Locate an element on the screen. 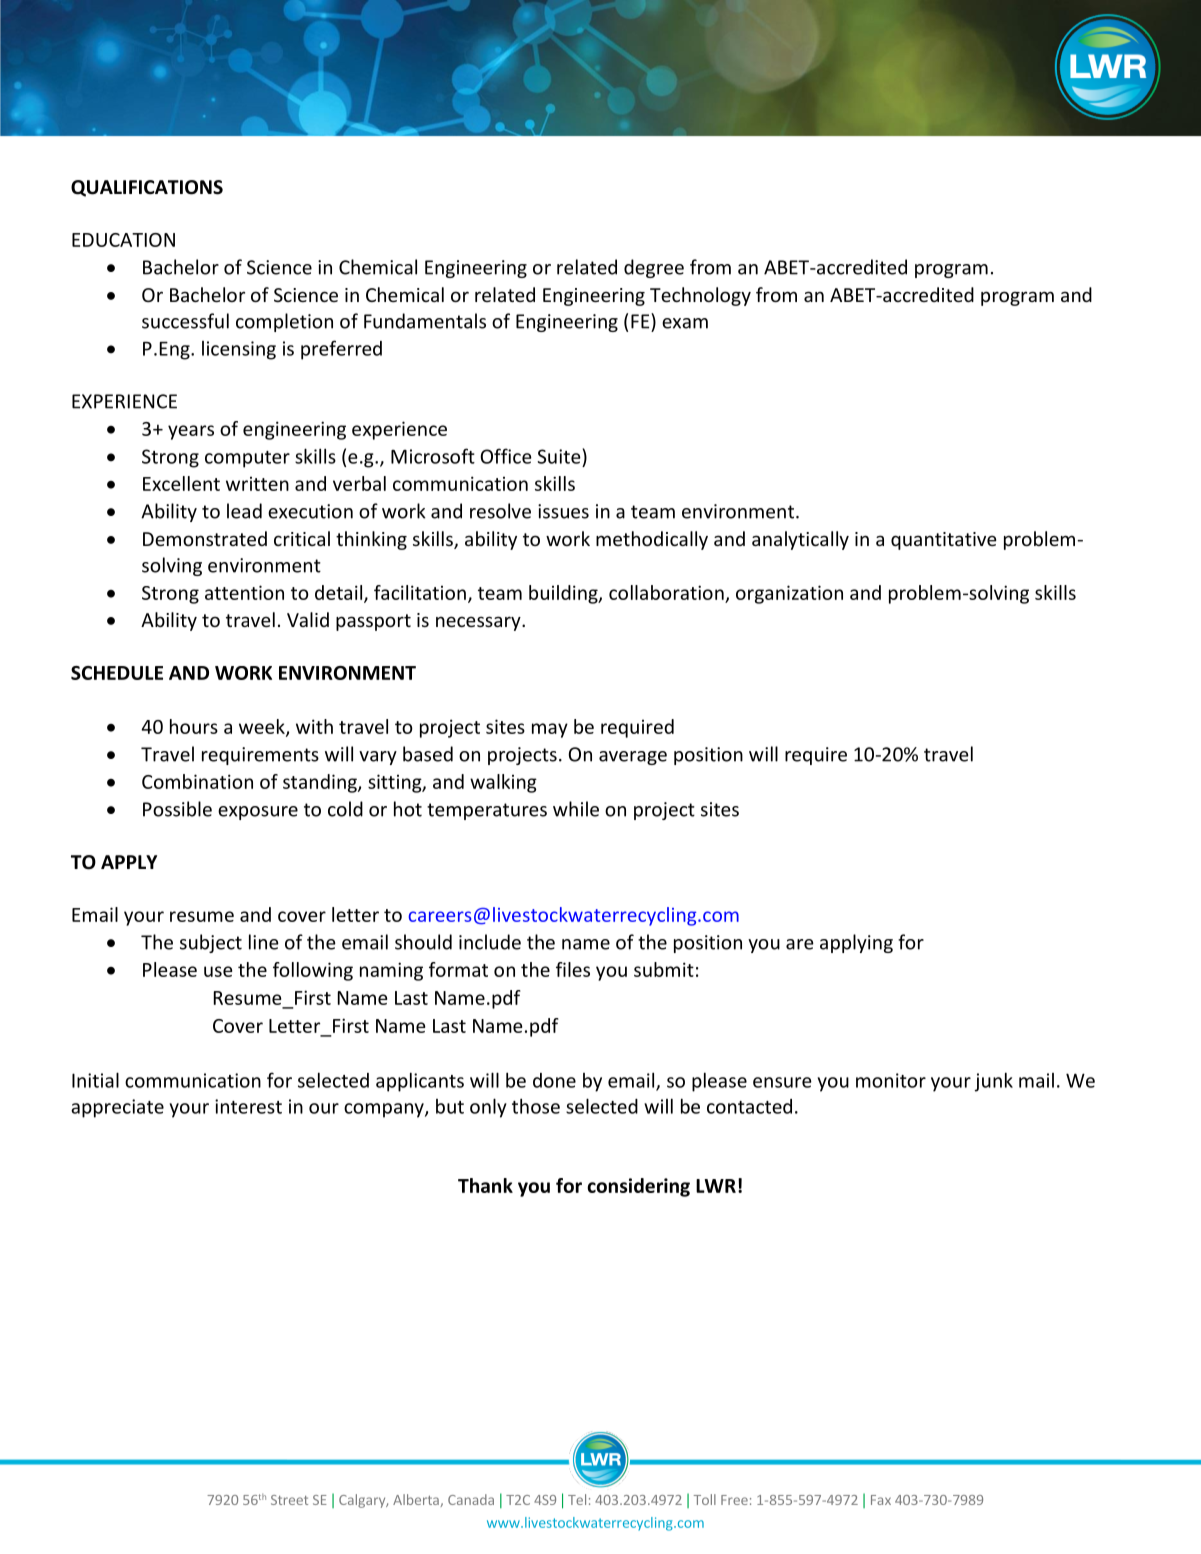  quantitative is located at coordinates (944, 541).
